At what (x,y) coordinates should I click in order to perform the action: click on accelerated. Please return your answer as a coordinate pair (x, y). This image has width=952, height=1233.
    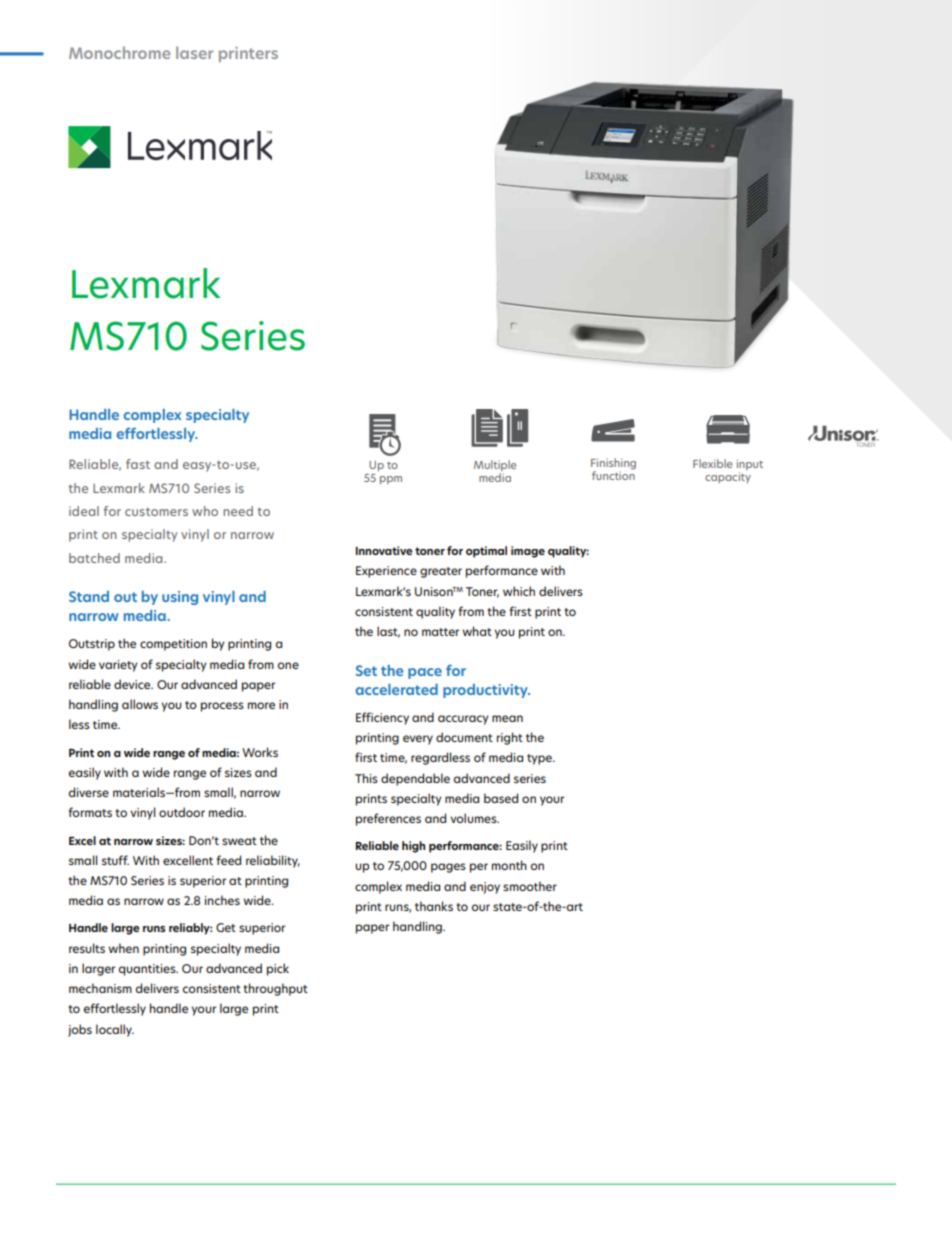
    Looking at the image, I should click on (397, 689).
